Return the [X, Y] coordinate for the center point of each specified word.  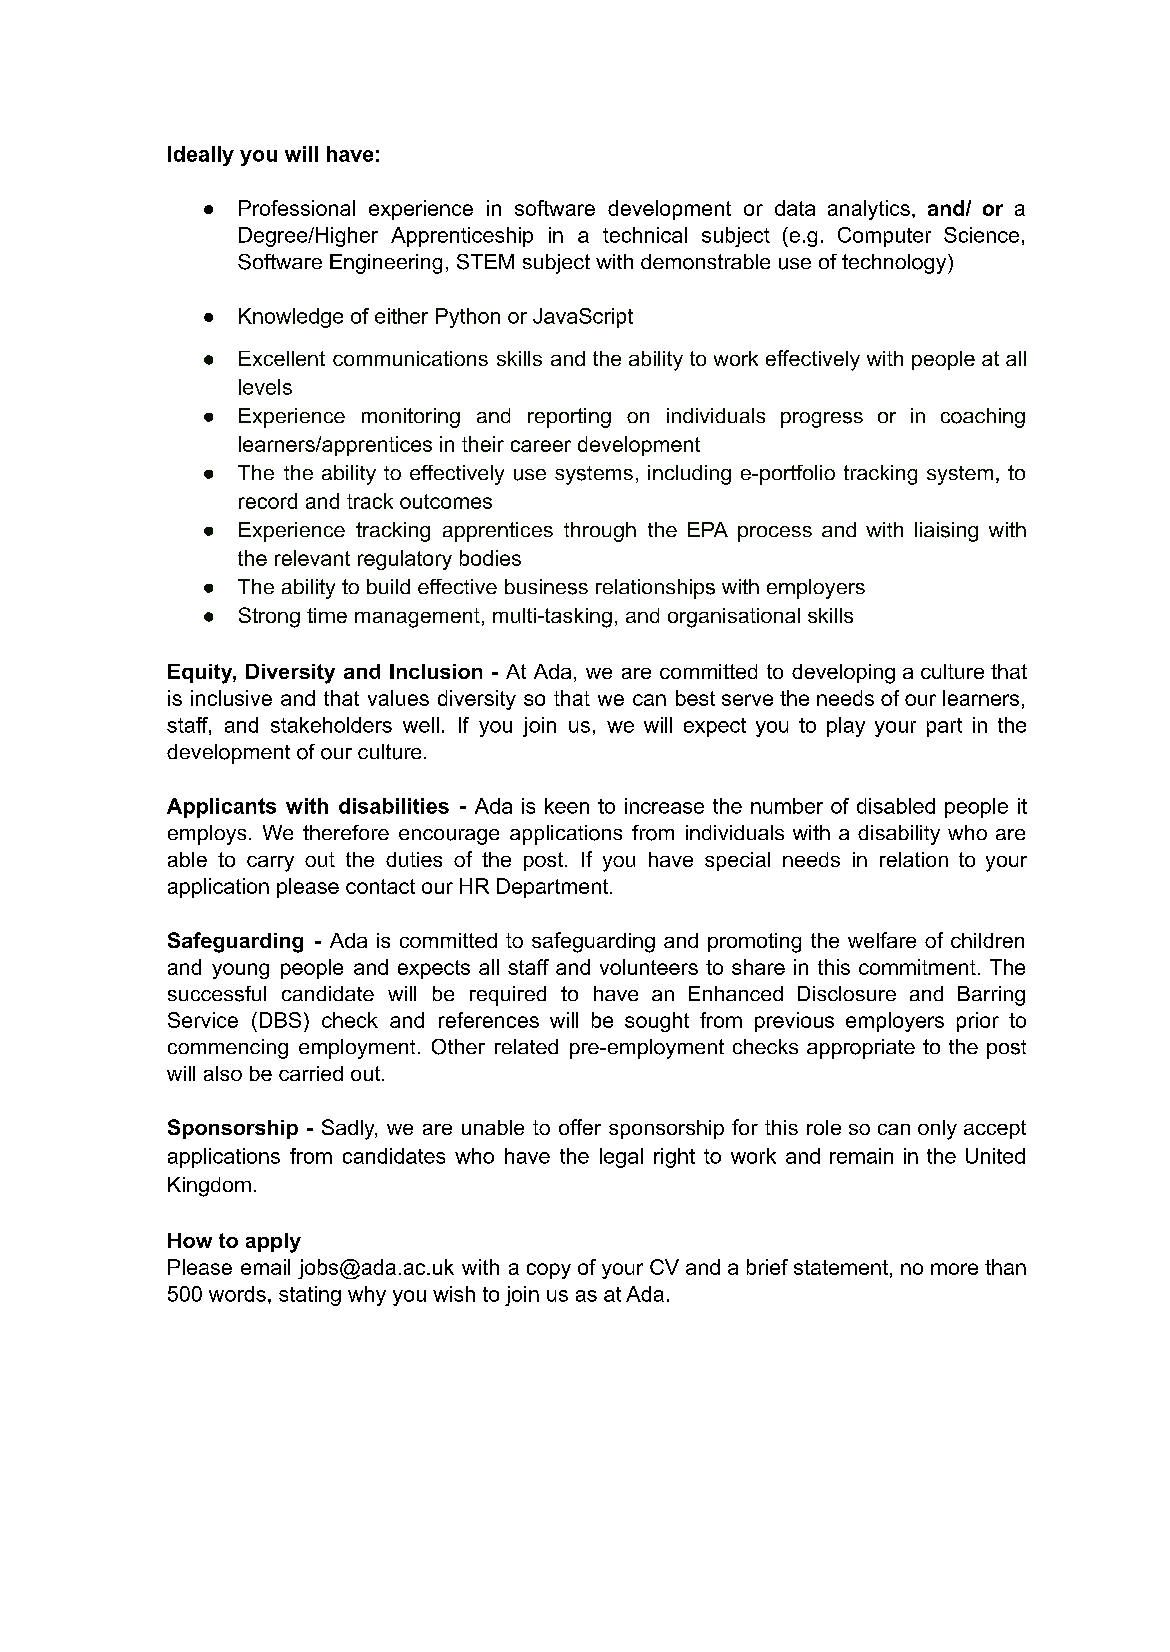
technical [645, 235]
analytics [869, 210]
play [846, 727]
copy [549, 1271]
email [265, 1267]
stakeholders [331, 725]
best [695, 698]
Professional [297, 208]
